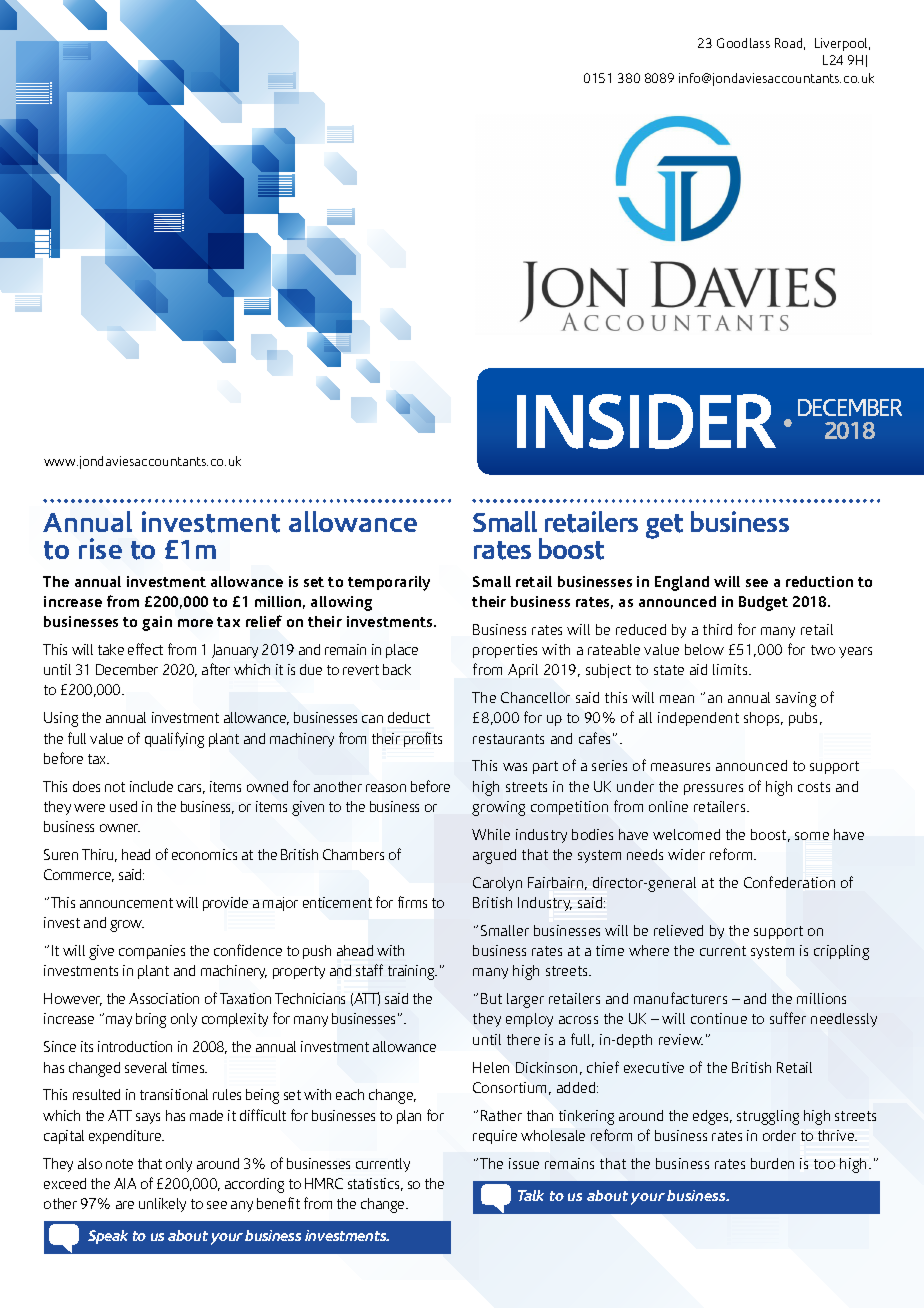 The height and width of the screenshot is (1308, 924). I want to click on effect, so click(145, 649).
